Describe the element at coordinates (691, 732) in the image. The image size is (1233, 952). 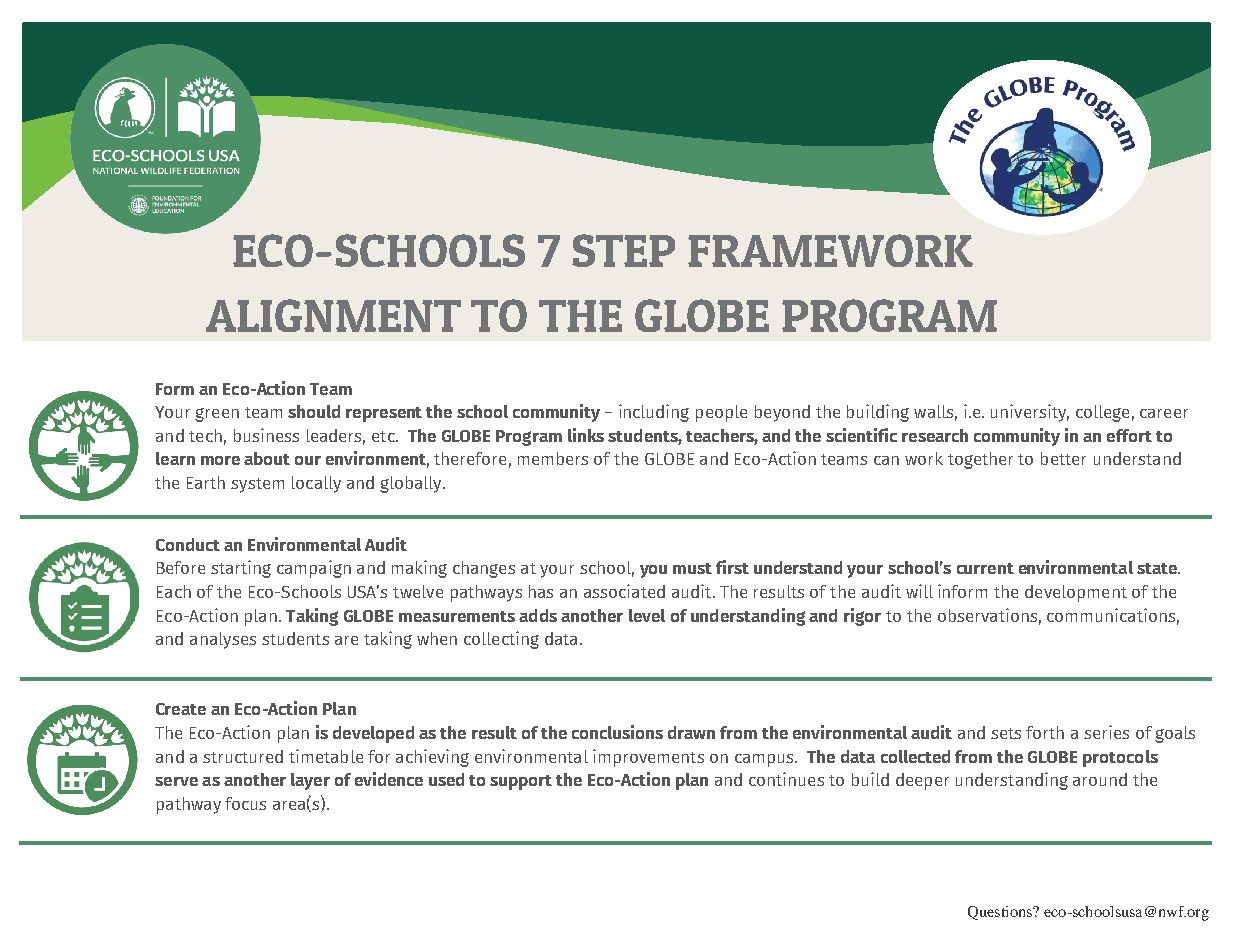
I see `drawn` at that location.
